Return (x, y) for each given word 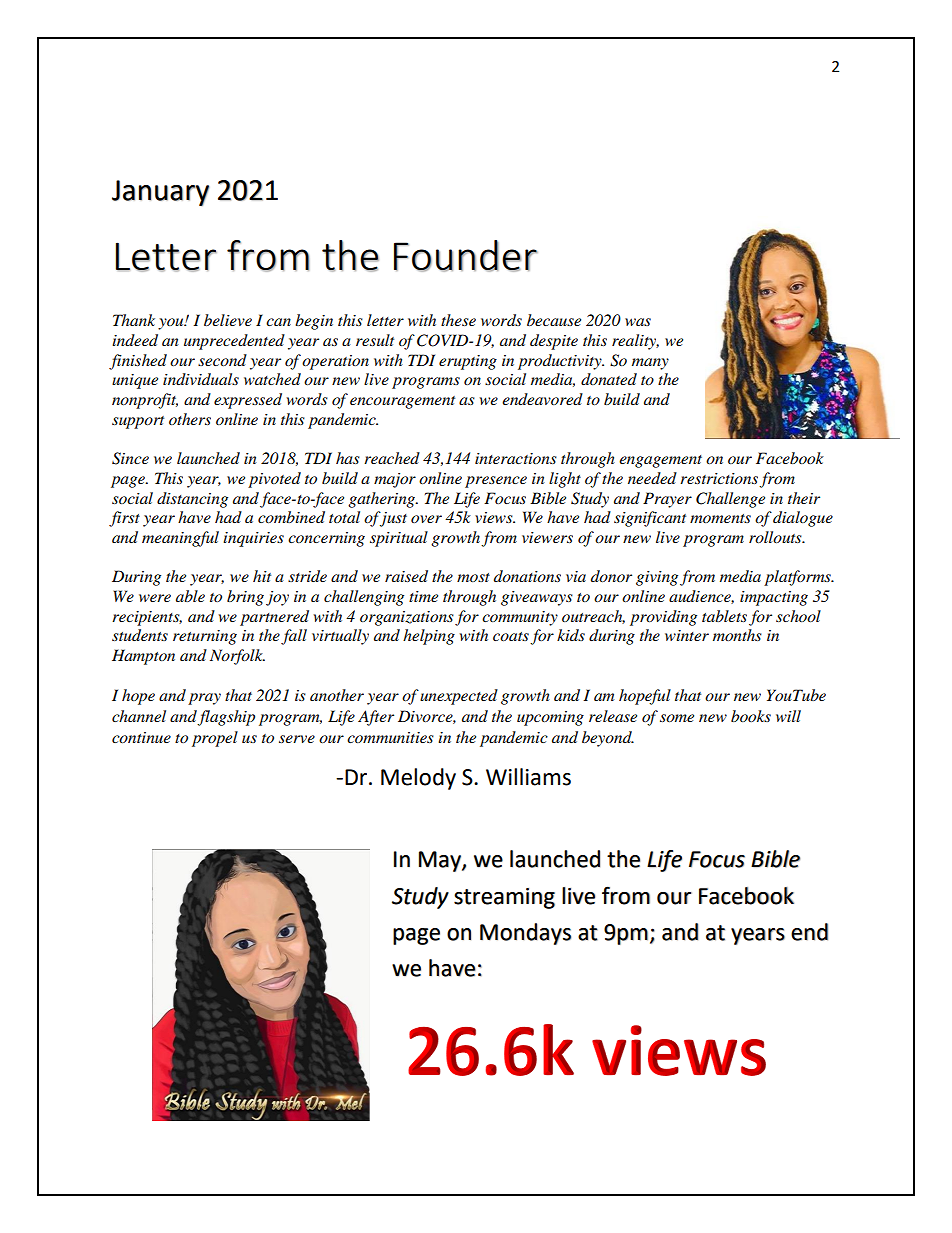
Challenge (730, 500)
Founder (466, 256)
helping (429, 637)
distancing (192, 500)
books (751, 716)
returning (205, 637)
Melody (418, 779)
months (737, 635)
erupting (468, 362)
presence (496, 482)
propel (215, 739)
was (638, 322)
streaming (504, 898)
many (650, 364)
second (222, 360)
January (160, 193)
